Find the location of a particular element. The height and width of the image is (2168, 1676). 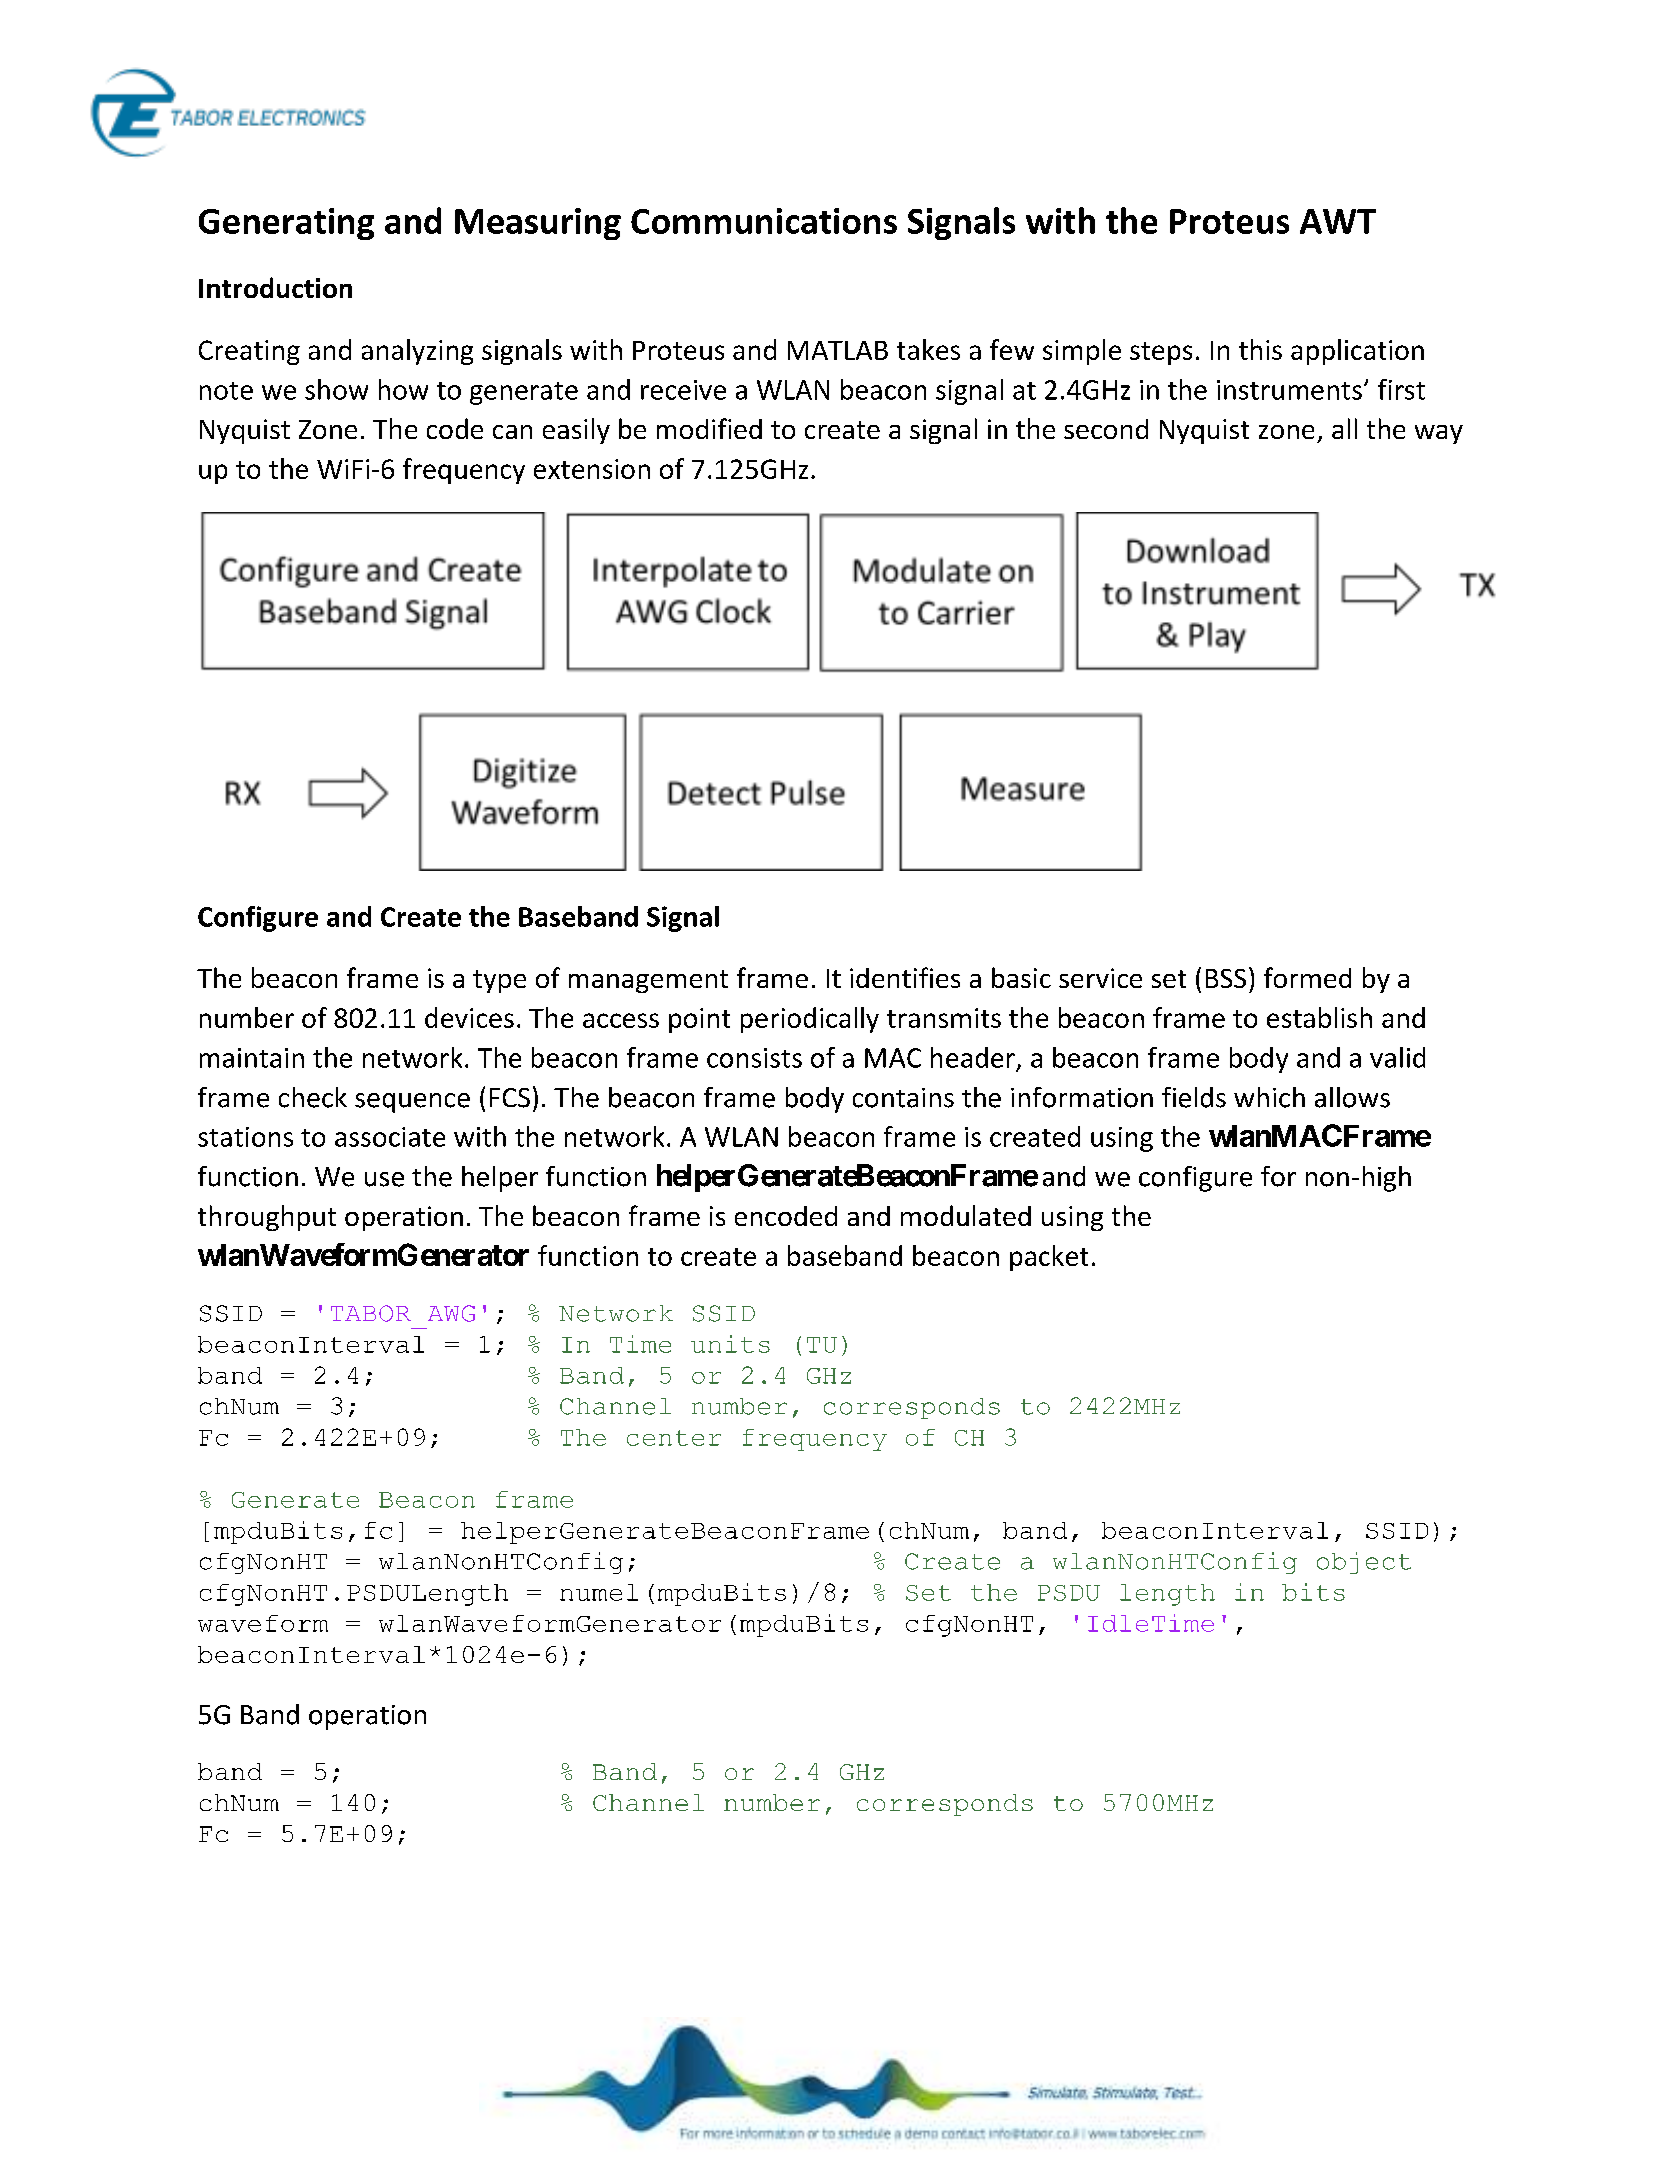

units is located at coordinates (730, 1344).
